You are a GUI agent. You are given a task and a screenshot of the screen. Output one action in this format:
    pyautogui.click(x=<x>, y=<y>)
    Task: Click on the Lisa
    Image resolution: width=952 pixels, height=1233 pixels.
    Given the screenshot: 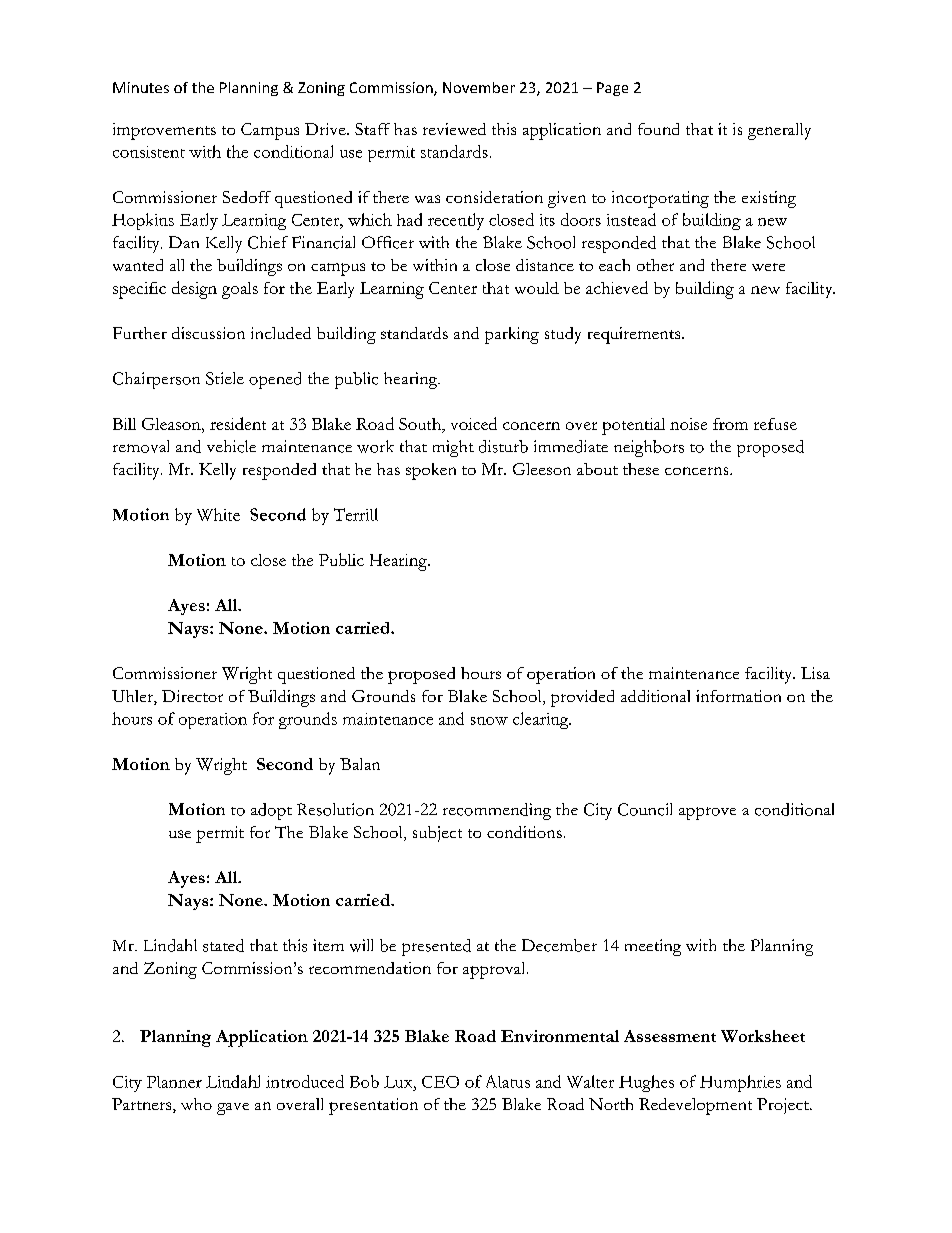 What is the action you would take?
    pyautogui.click(x=815, y=673)
